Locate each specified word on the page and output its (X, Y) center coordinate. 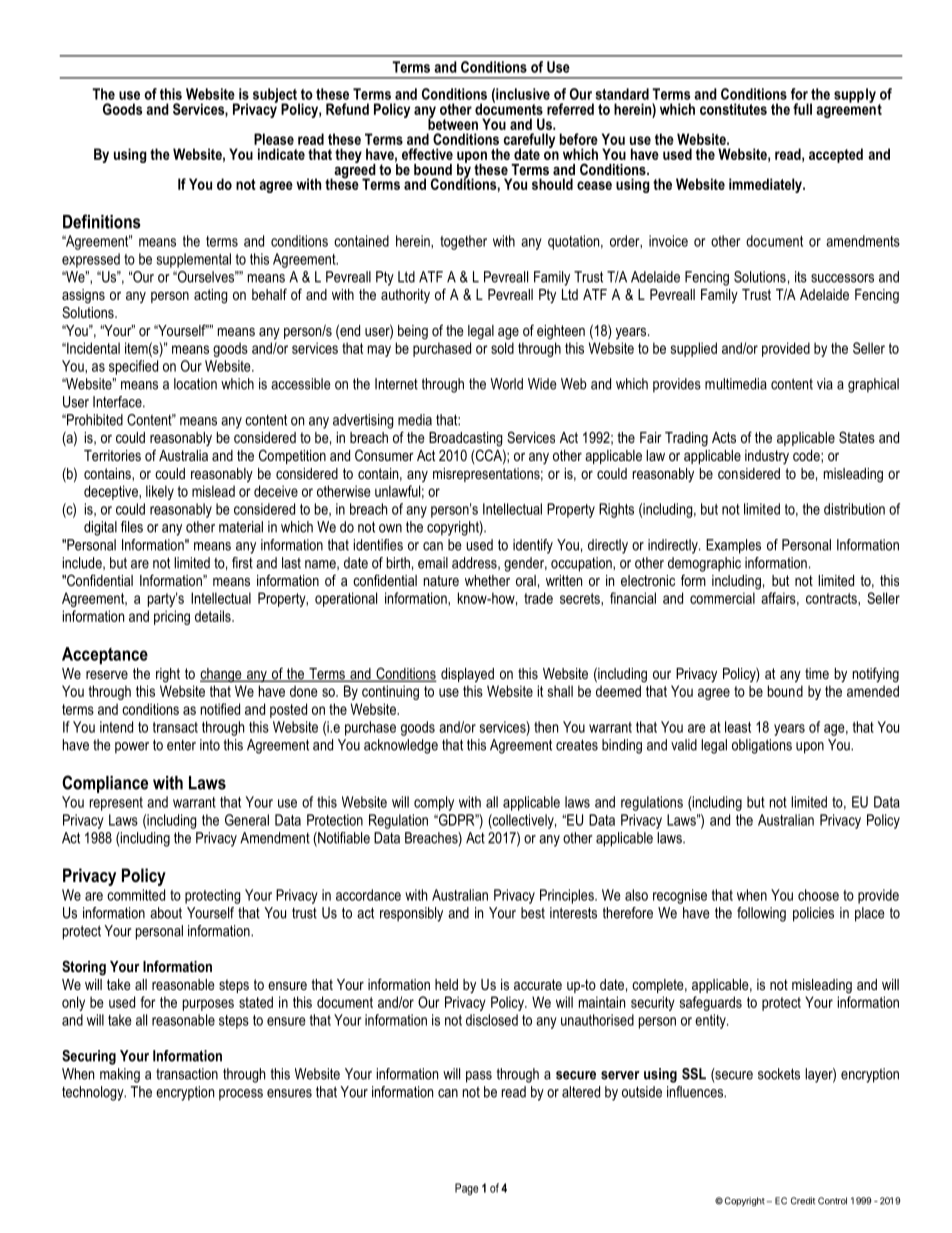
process (241, 1095)
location (195, 384)
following (761, 914)
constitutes (733, 109)
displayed (467, 675)
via (825, 384)
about (166, 913)
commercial (722, 598)
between (453, 123)
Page (466, 1189)
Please (274, 139)
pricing (172, 617)
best (533, 913)
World (506, 384)
